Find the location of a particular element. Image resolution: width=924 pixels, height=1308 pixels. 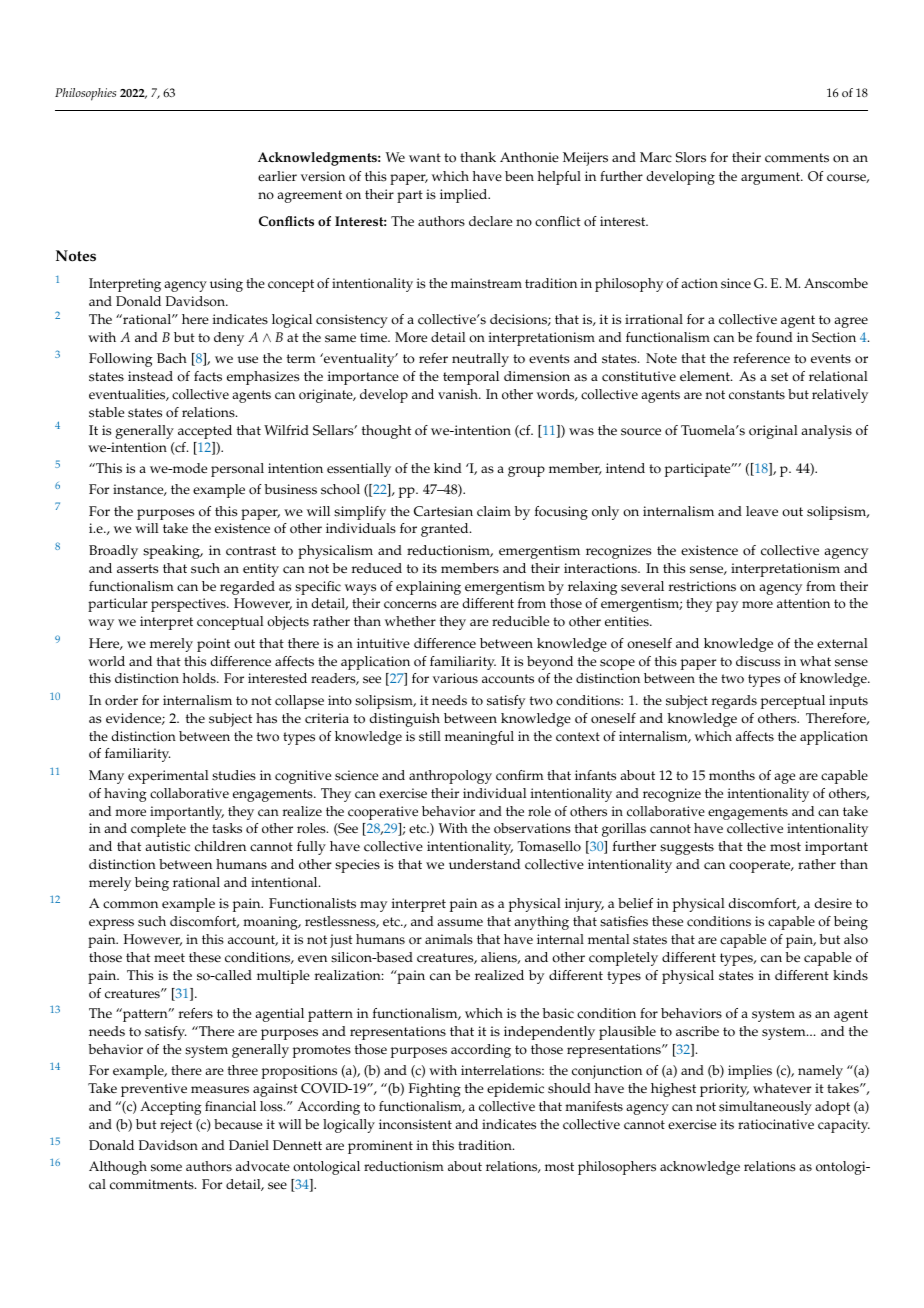

want is located at coordinates (425, 157).
